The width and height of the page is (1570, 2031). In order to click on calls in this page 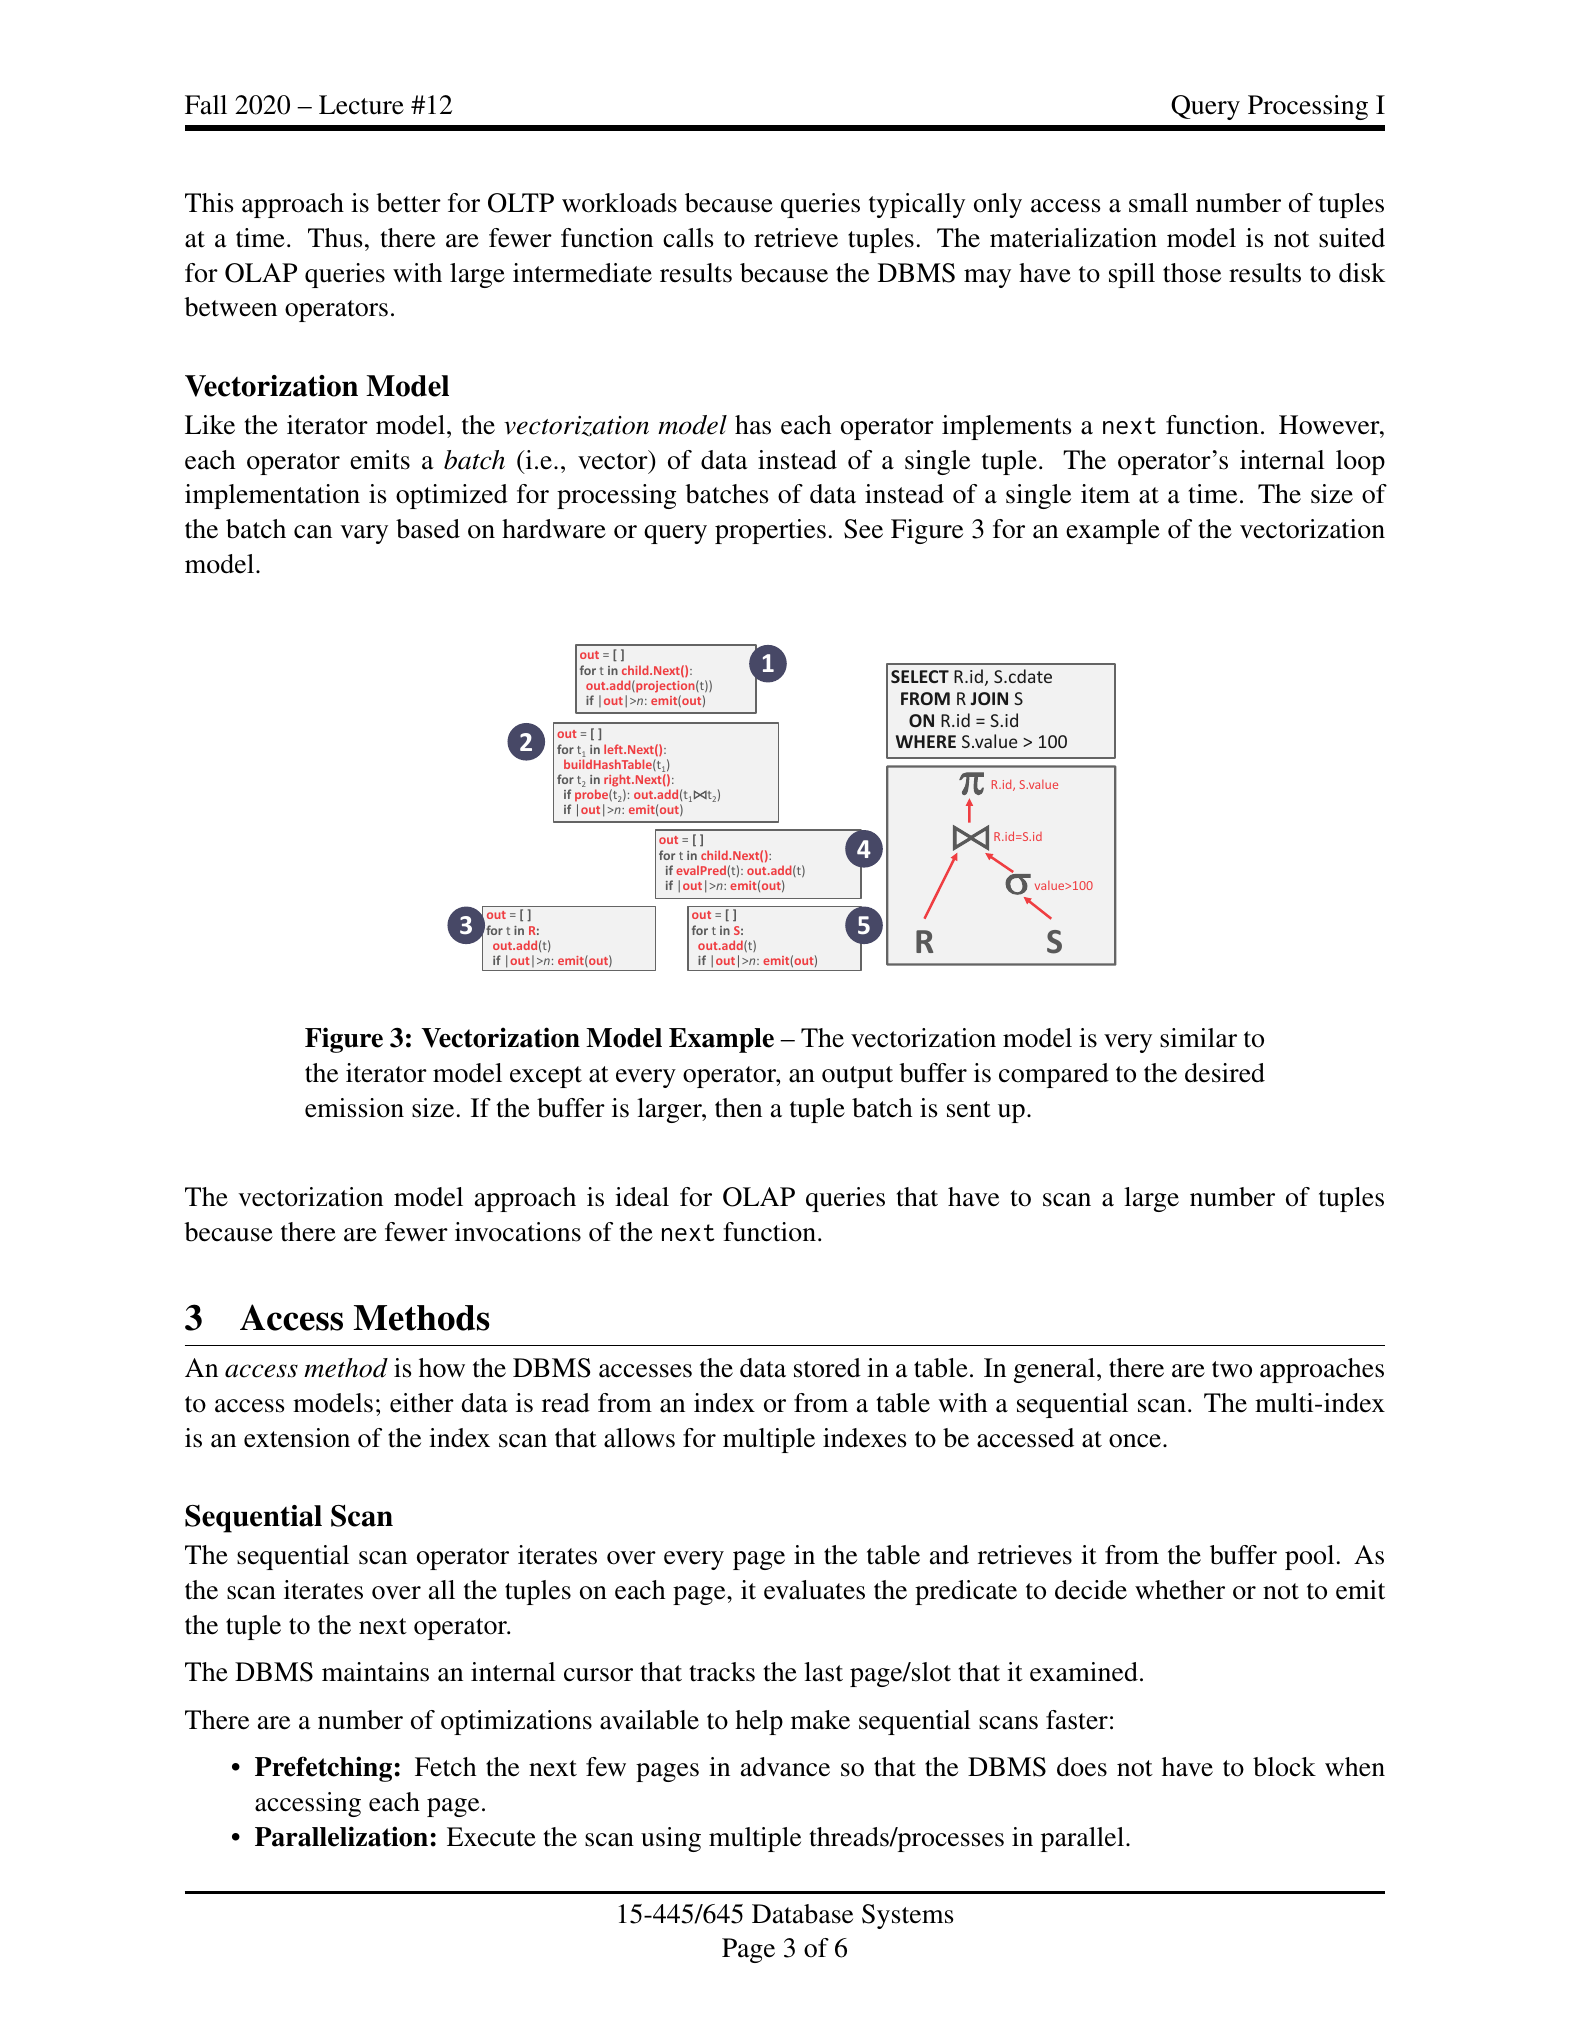, I will do `click(688, 238)`.
